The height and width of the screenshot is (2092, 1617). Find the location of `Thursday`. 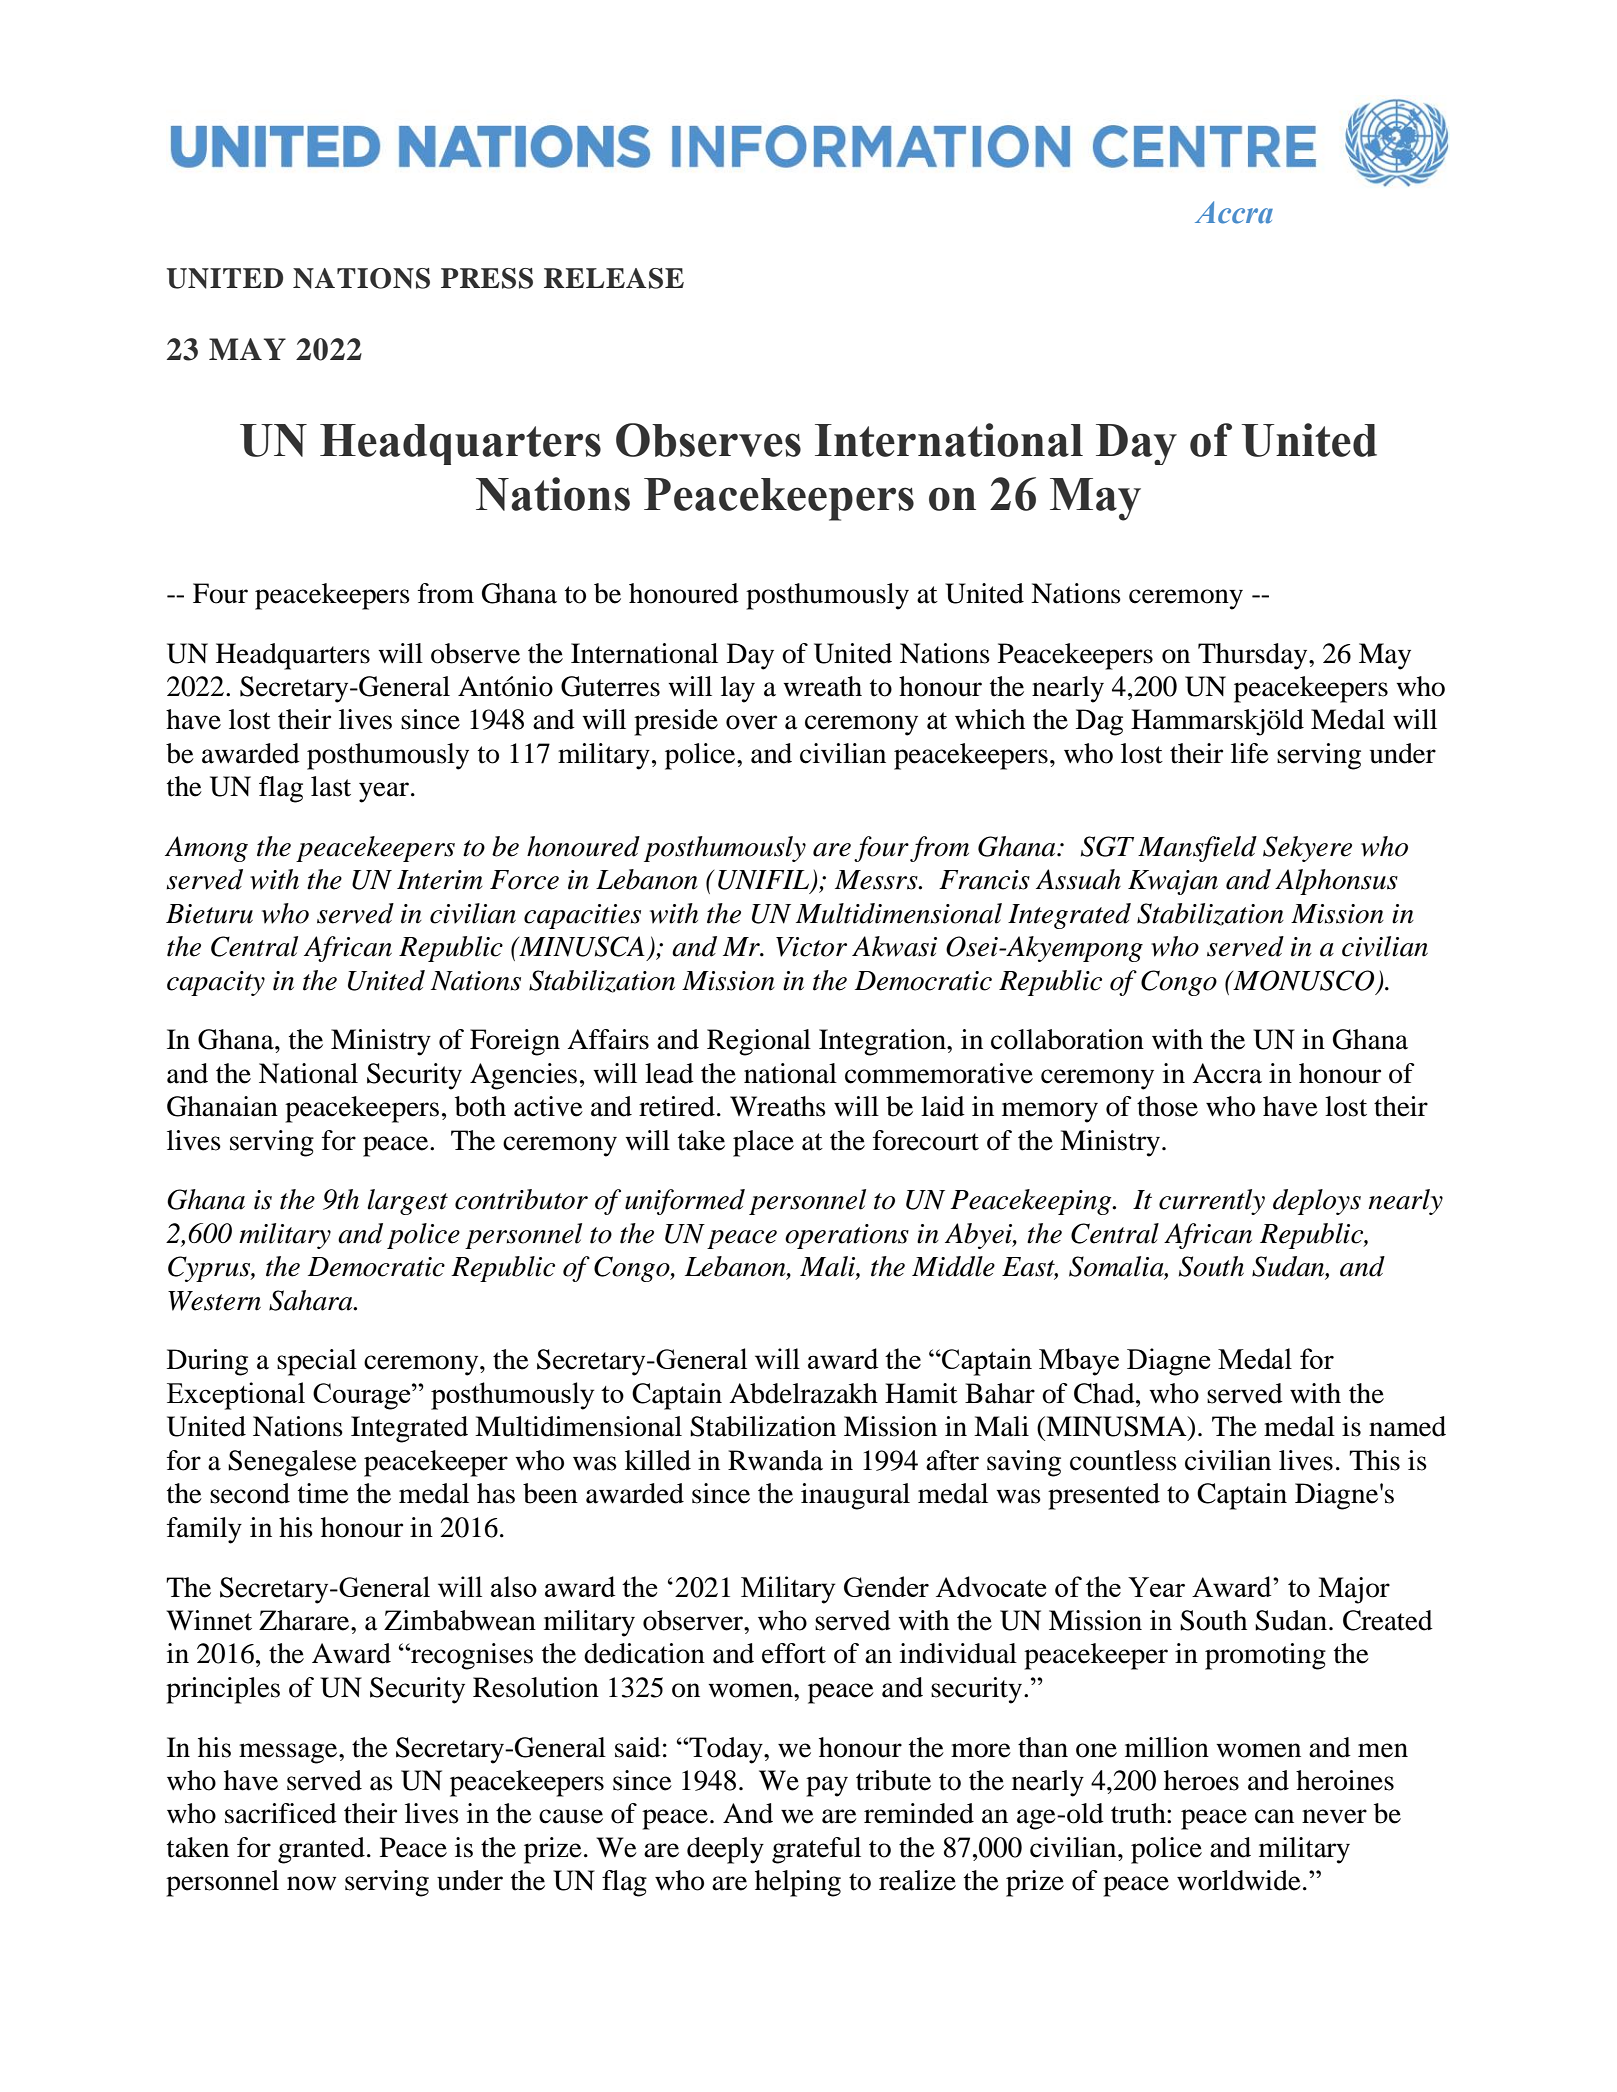

Thursday is located at coordinates (1254, 656).
